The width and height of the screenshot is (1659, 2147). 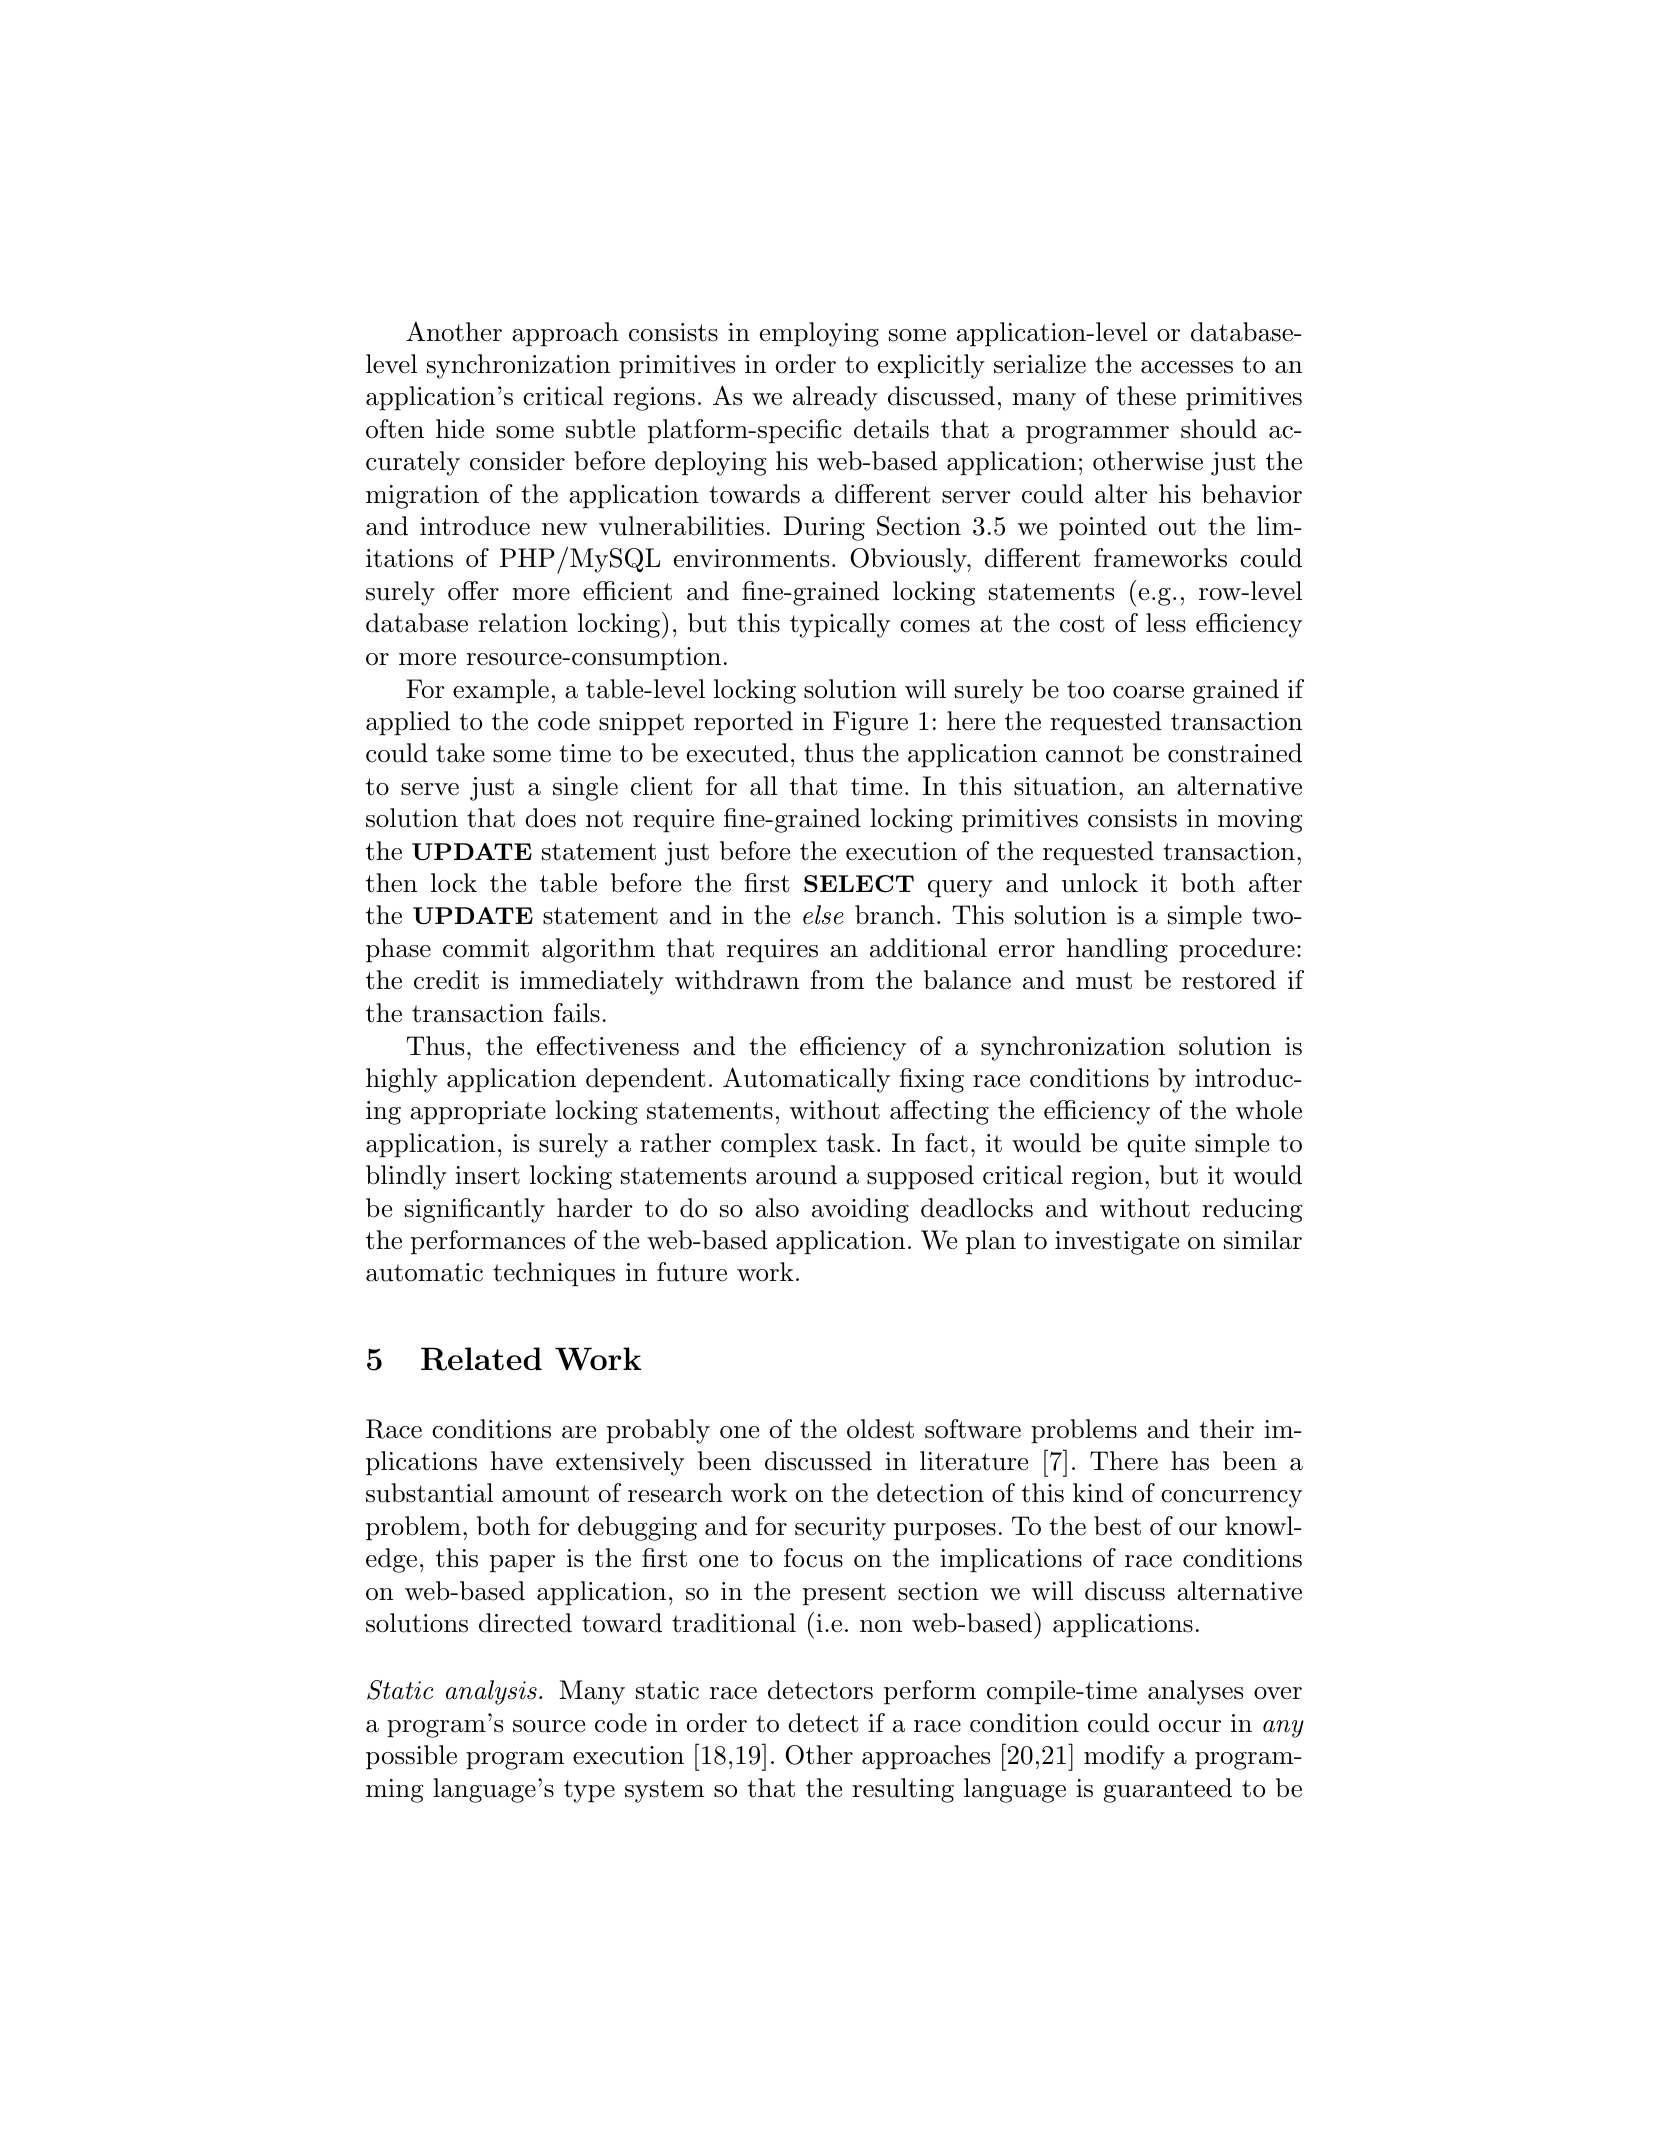 What do you see at coordinates (1117, 950) in the screenshot?
I see `handling` at bounding box center [1117, 950].
